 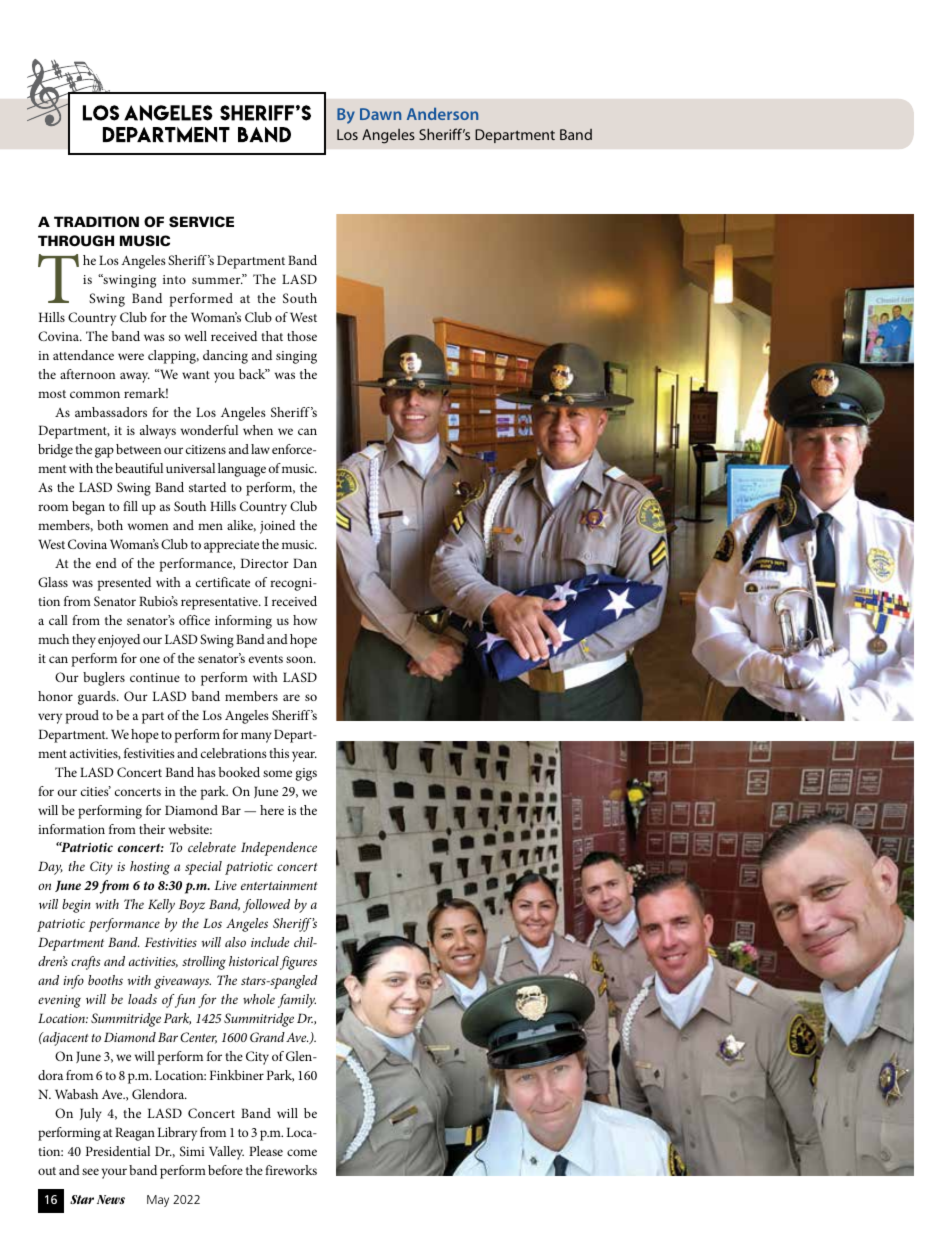 I want to click on common, so click(x=95, y=394).
